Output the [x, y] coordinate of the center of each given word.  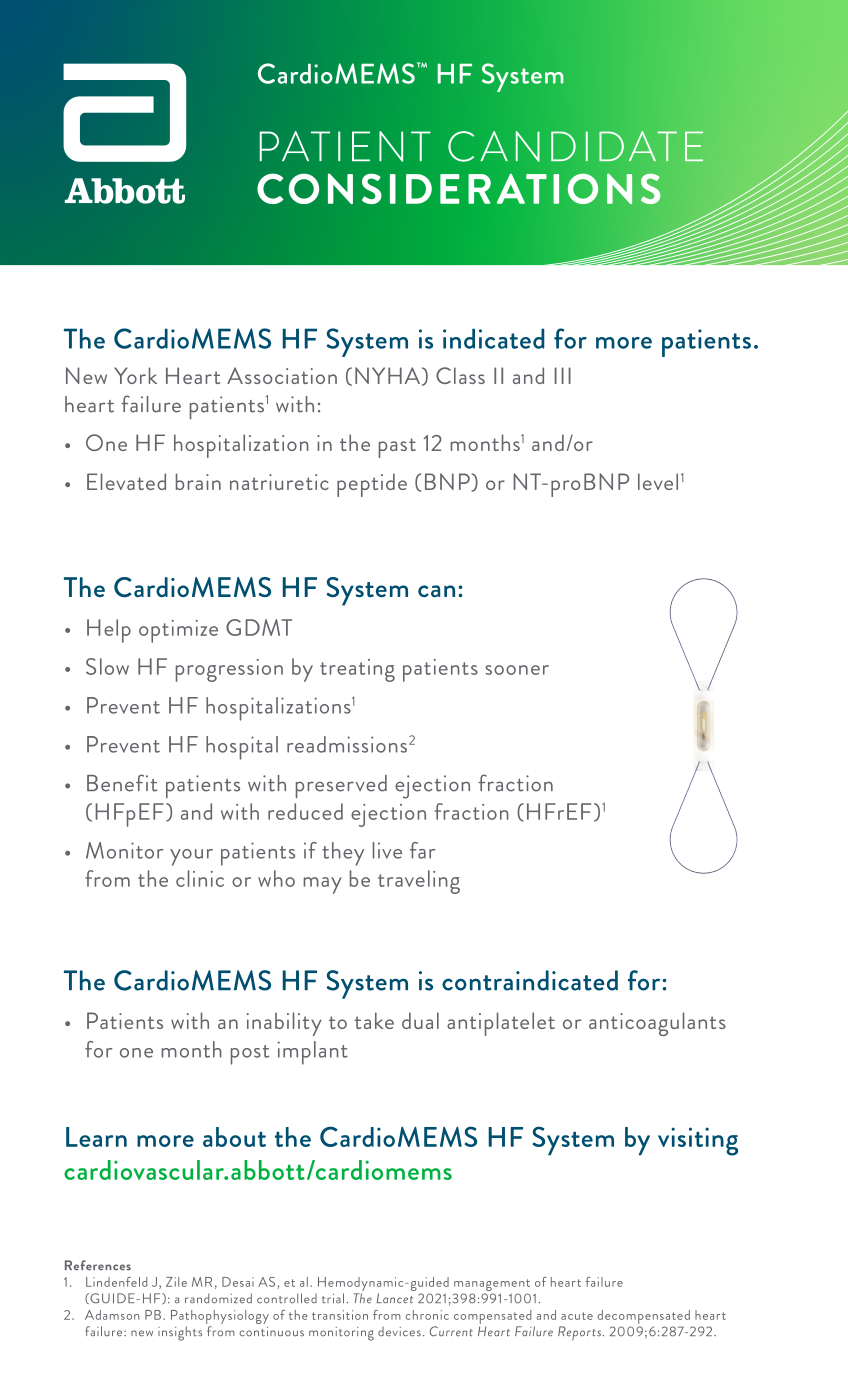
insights [180, 1333]
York [135, 375]
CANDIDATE [575, 146]
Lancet [395, 1298]
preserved [341, 786]
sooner [517, 670]
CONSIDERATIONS [459, 189]
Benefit [122, 783]
